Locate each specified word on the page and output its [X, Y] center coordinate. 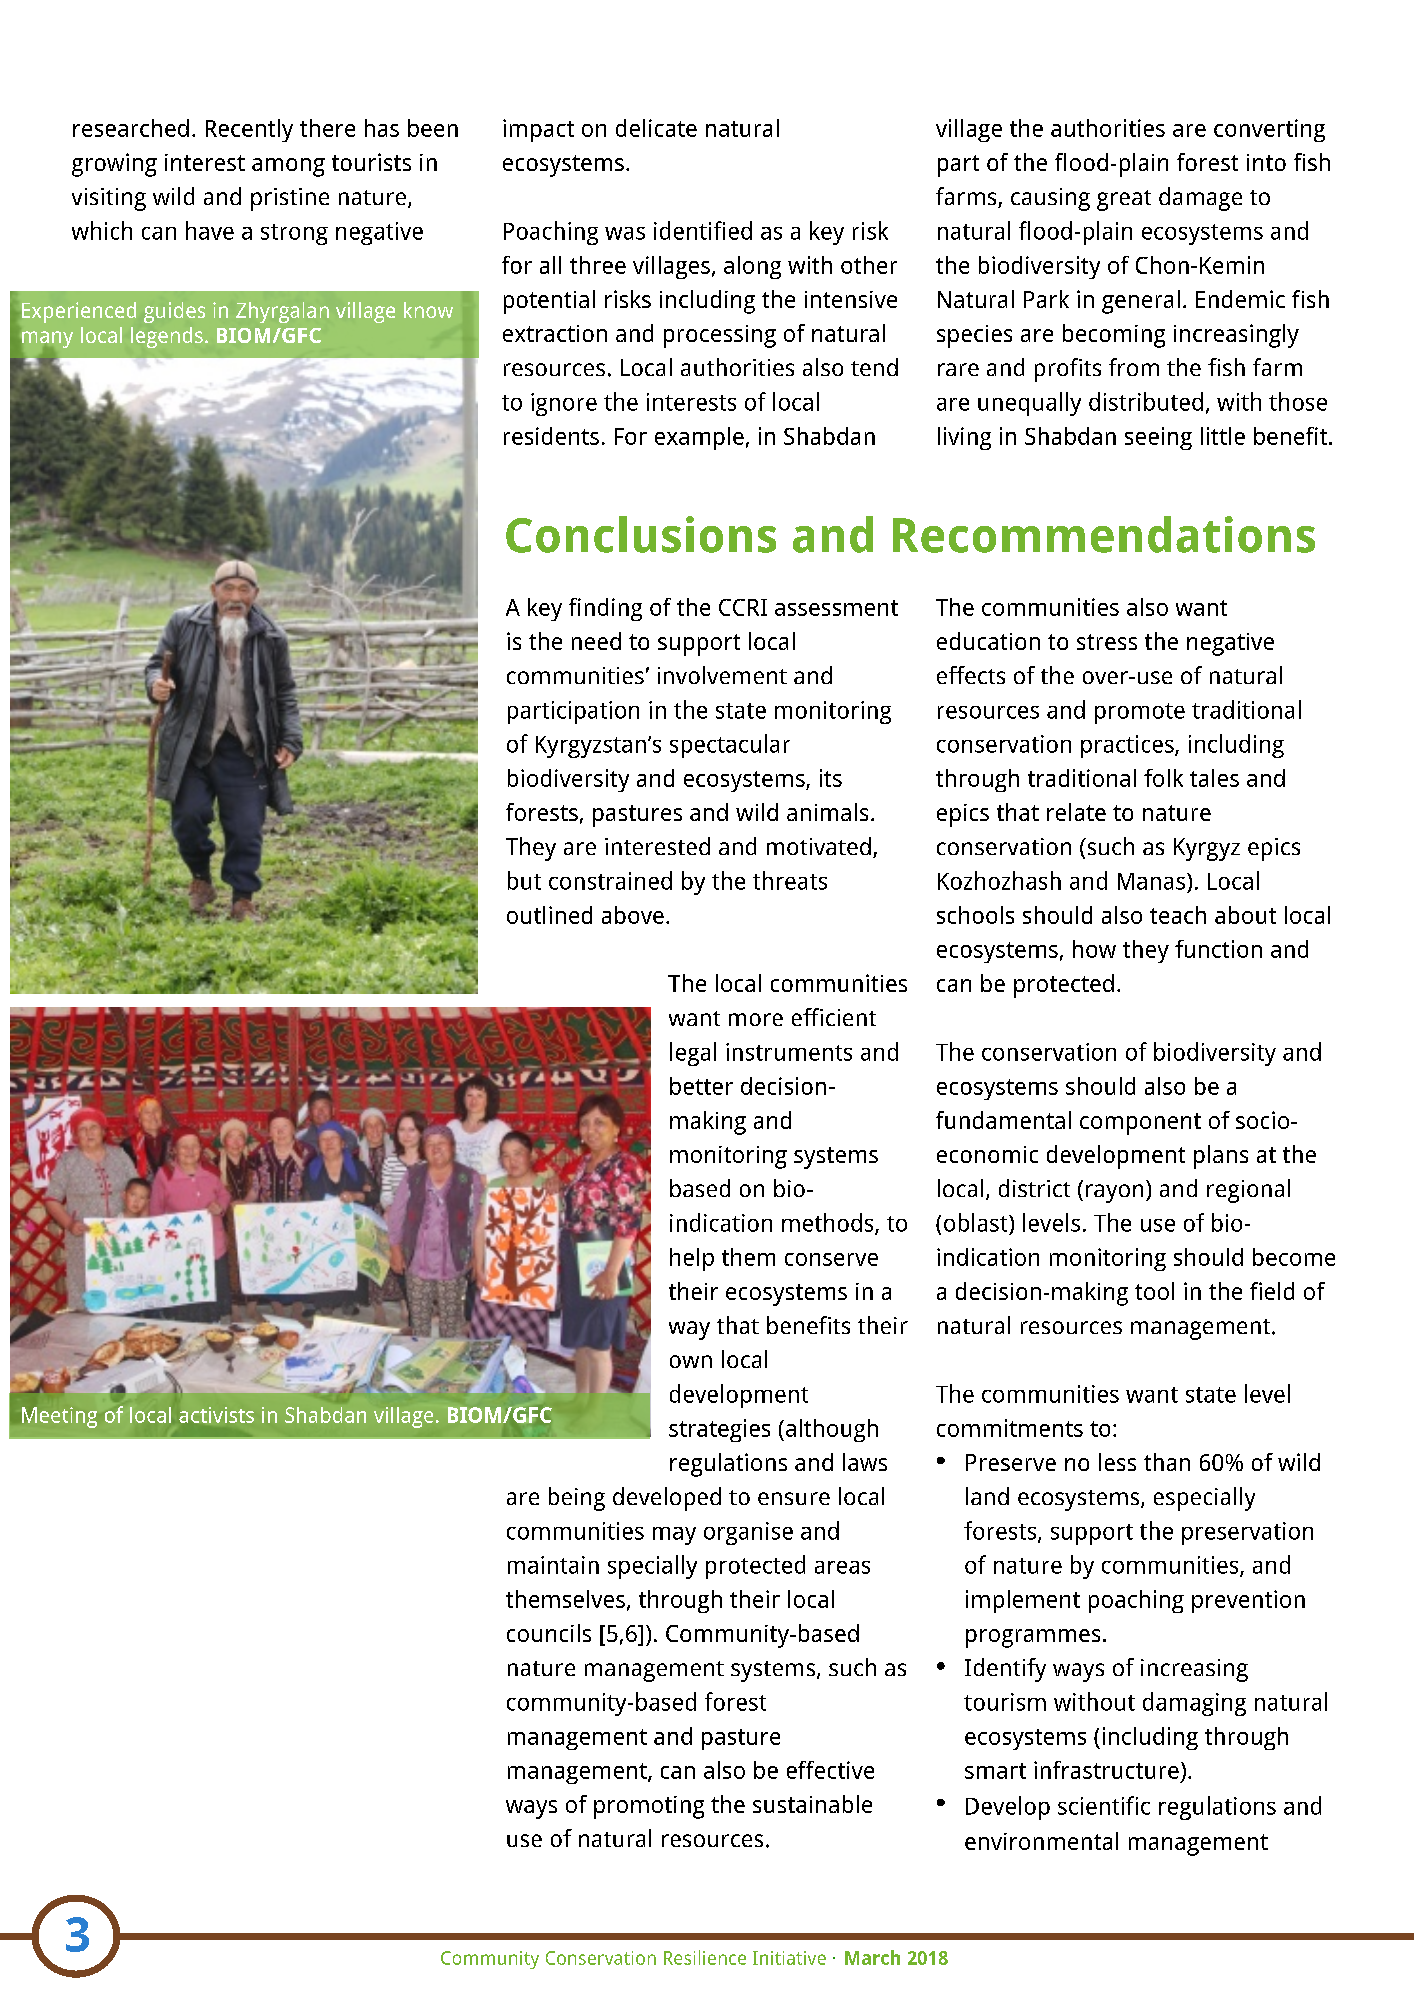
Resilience [705, 1957]
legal [693, 1054]
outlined [549, 915]
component [1140, 1124]
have [210, 230]
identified [703, 230]
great [1124, 200]
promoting [649, 1807]
